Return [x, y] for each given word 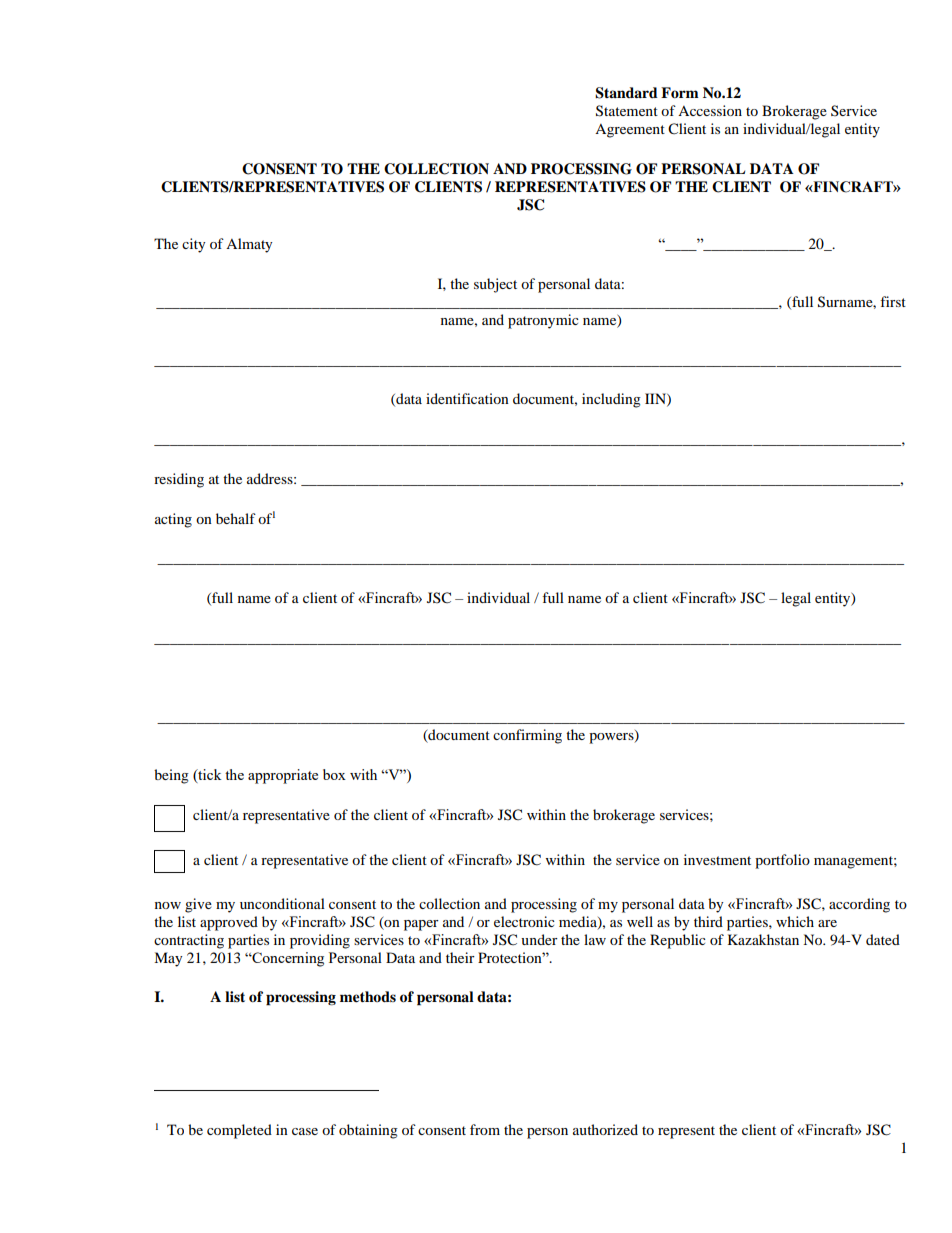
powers [612, 737]
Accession [710, 110]
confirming [527, 736]
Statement [627, 111]
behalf [236, 518]
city [194, 245]
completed [239, 1131]
